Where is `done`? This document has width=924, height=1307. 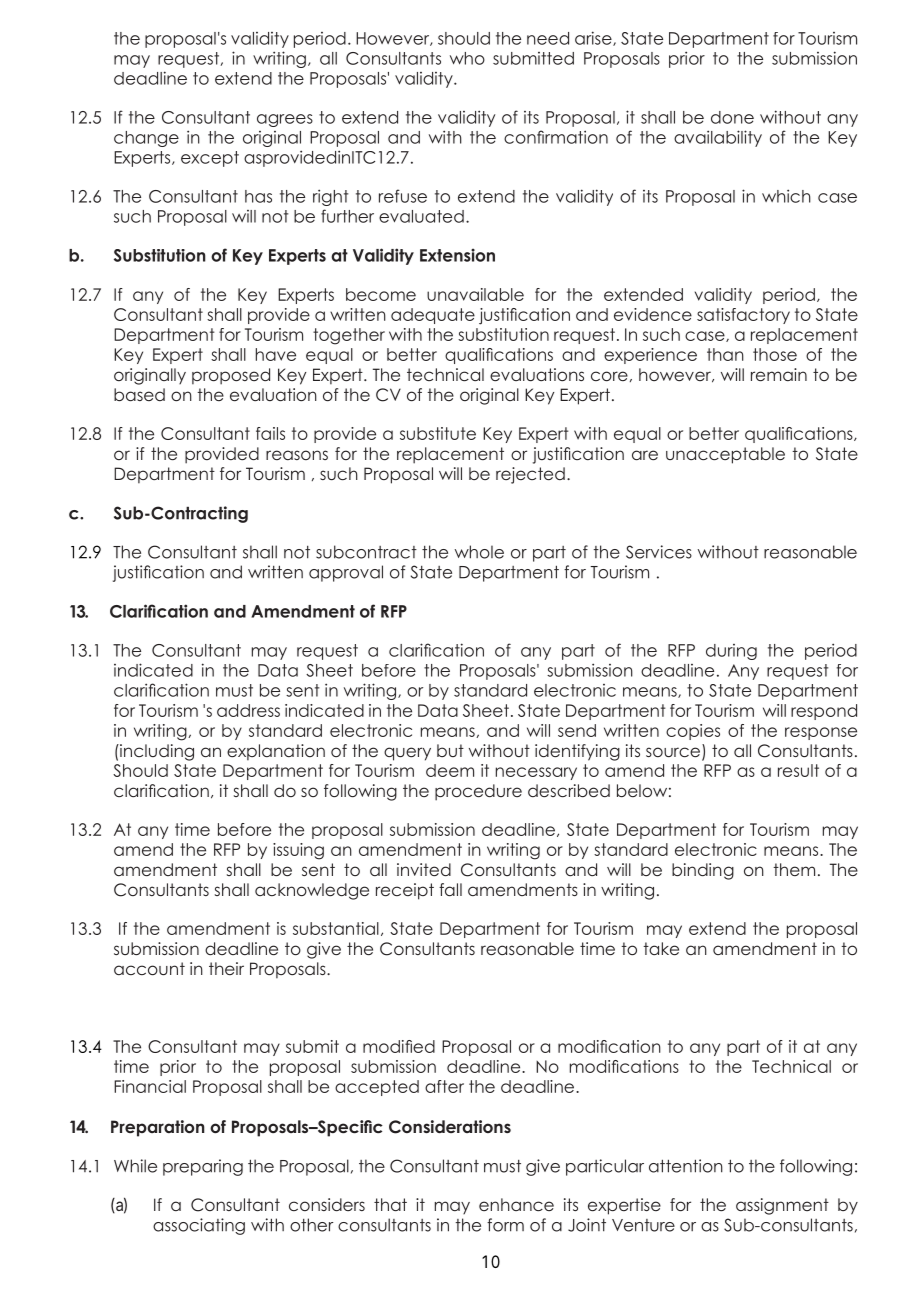
done is located at coordinates (732, 117).
